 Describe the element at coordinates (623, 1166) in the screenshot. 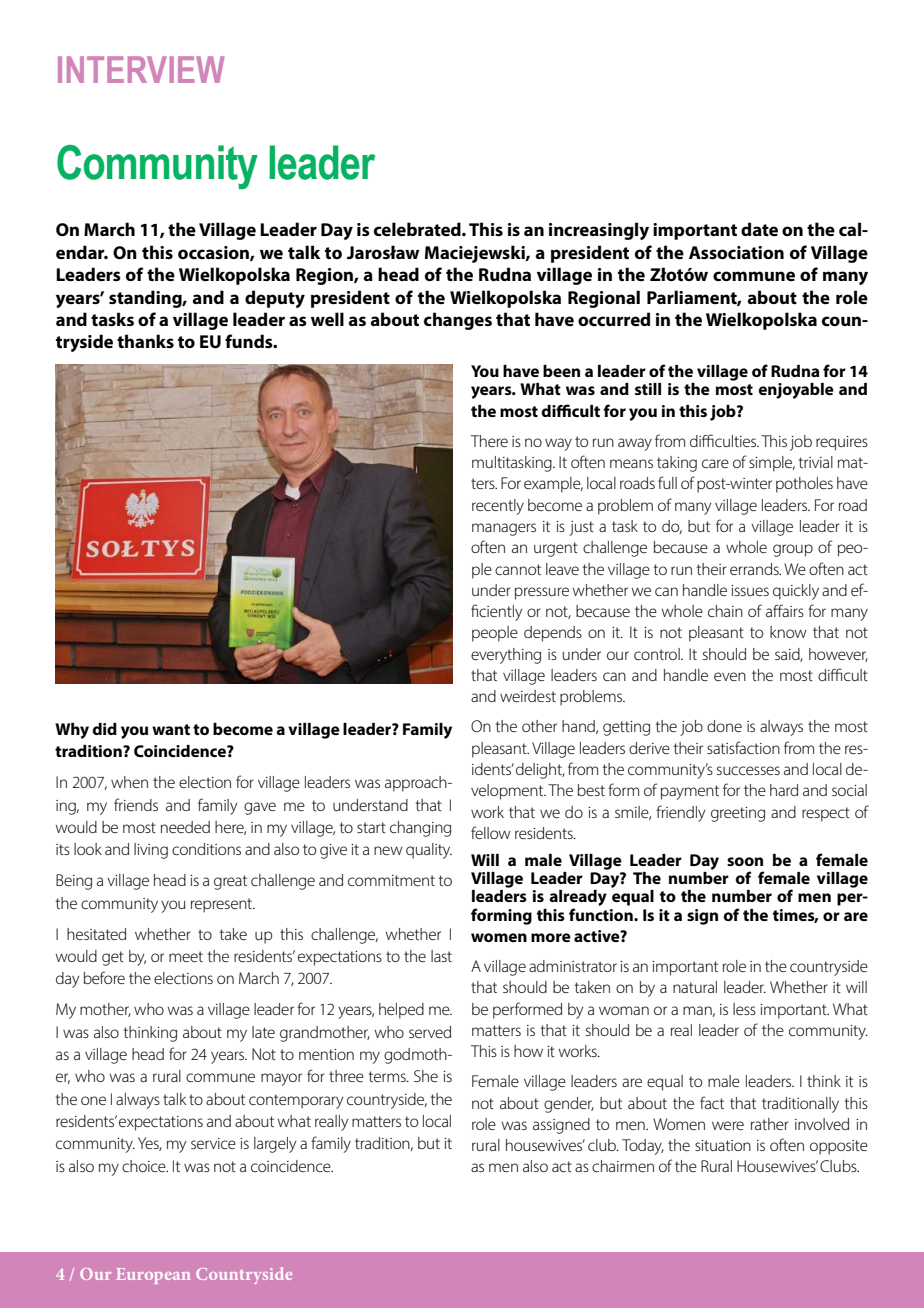

I see `chairmen` at that location.
